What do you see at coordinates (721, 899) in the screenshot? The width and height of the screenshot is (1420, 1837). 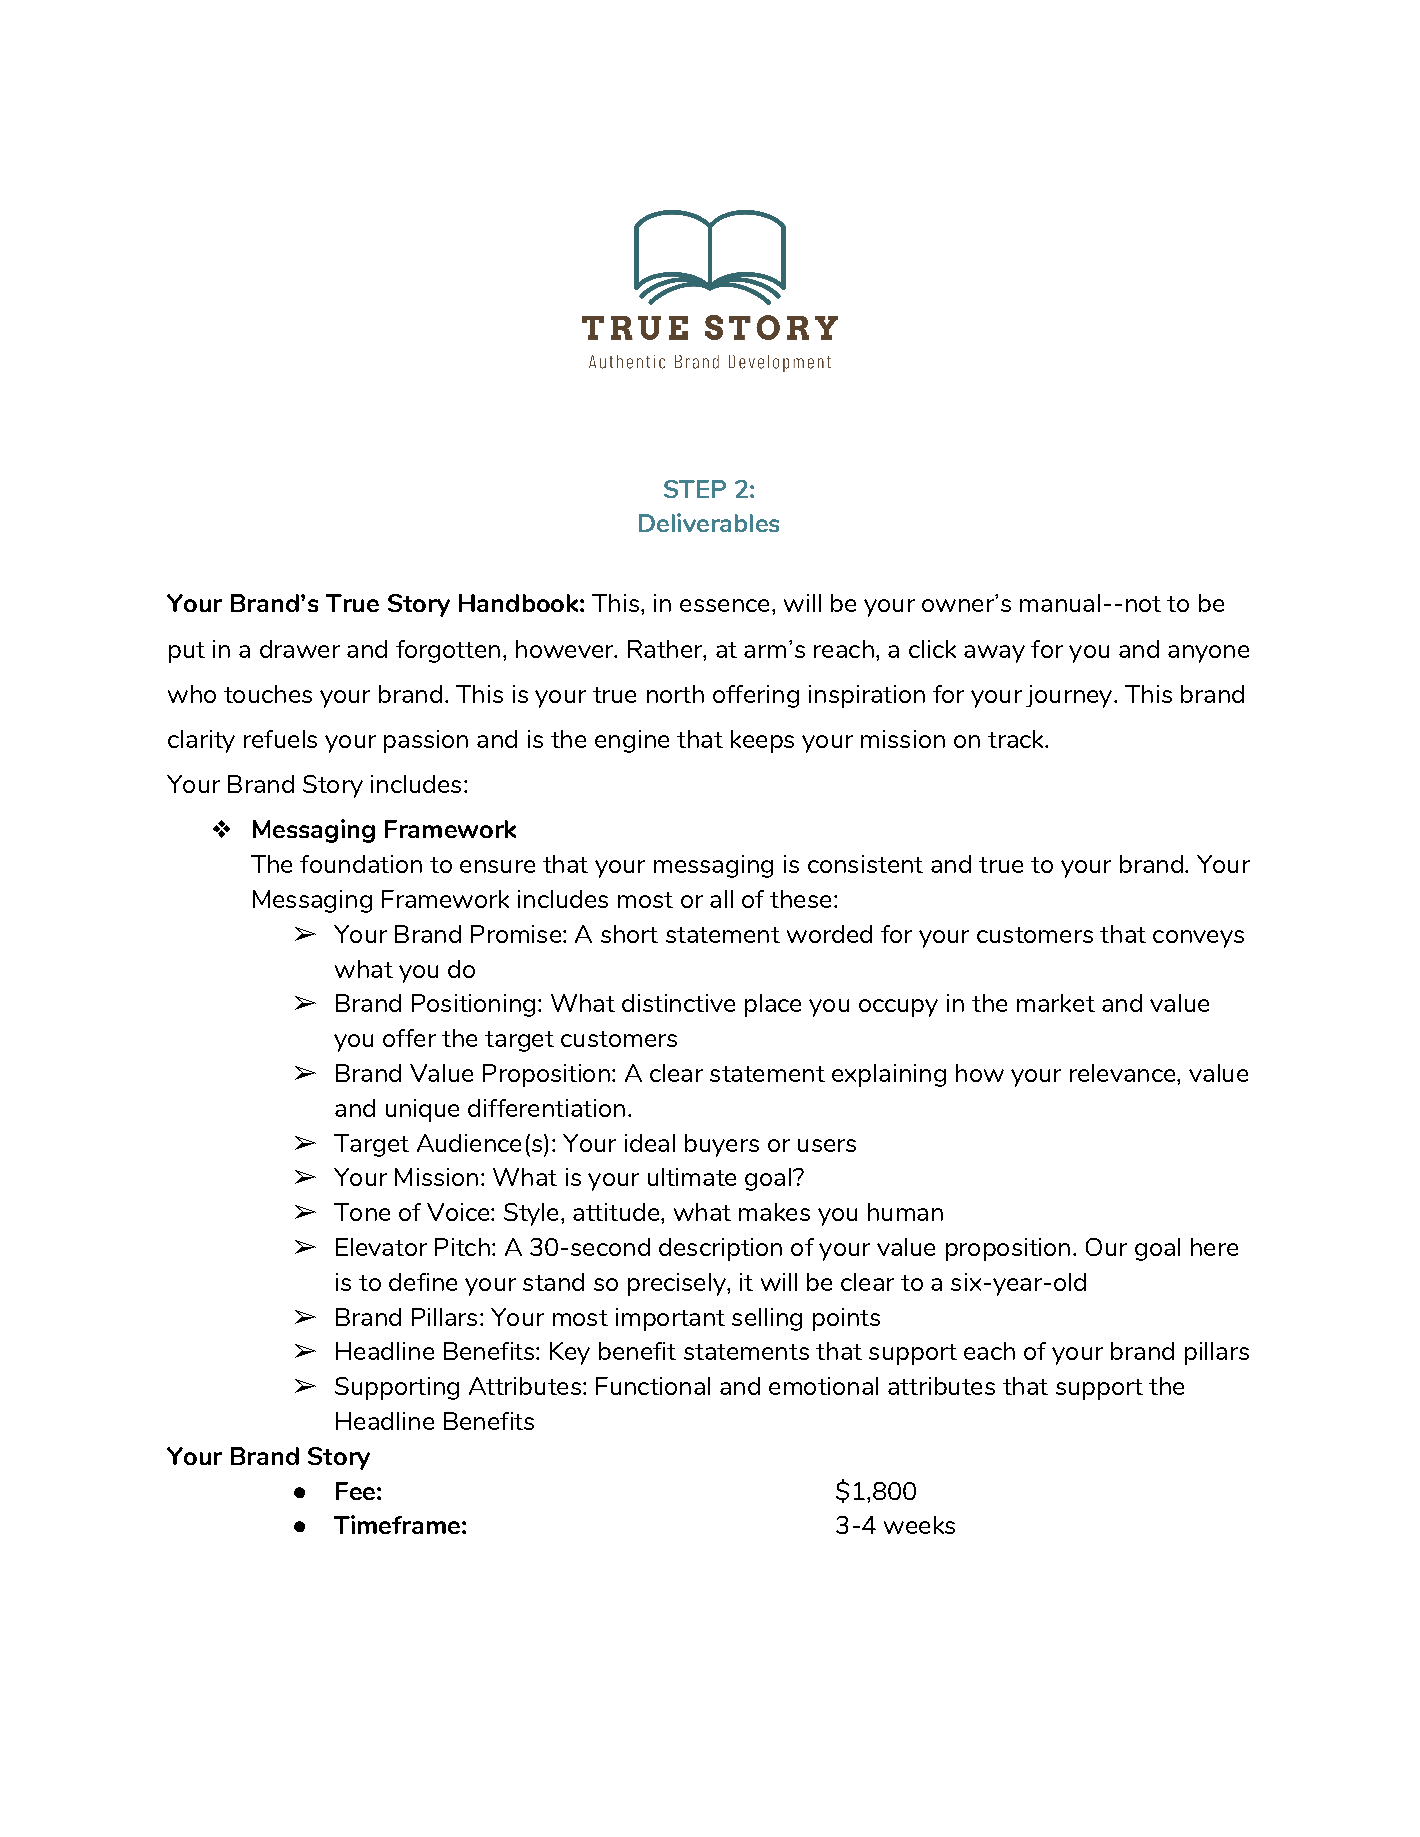 I see `all` at bounding box center [721, 899].
